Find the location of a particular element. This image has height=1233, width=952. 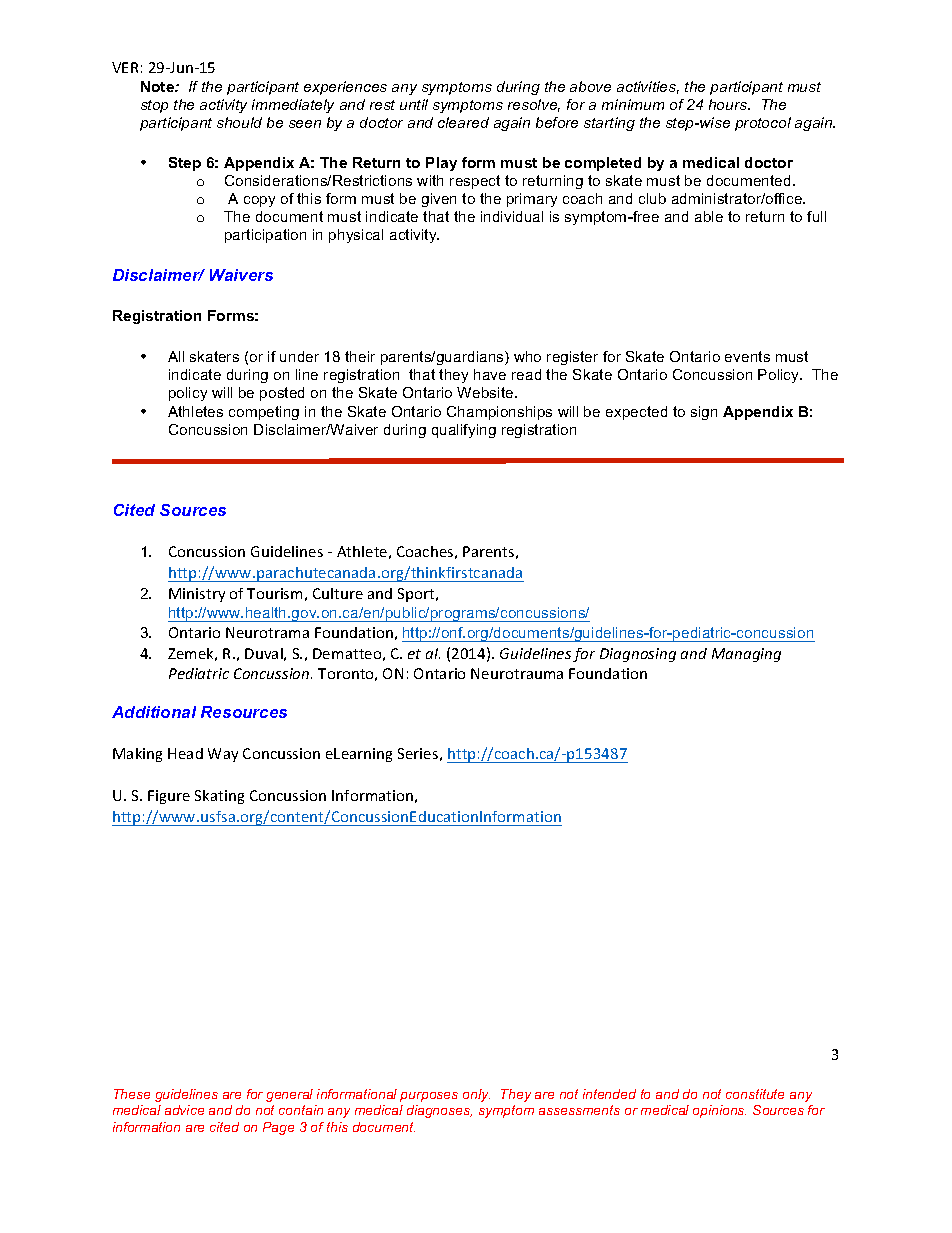

only is located at coordinates (476, 1095).
